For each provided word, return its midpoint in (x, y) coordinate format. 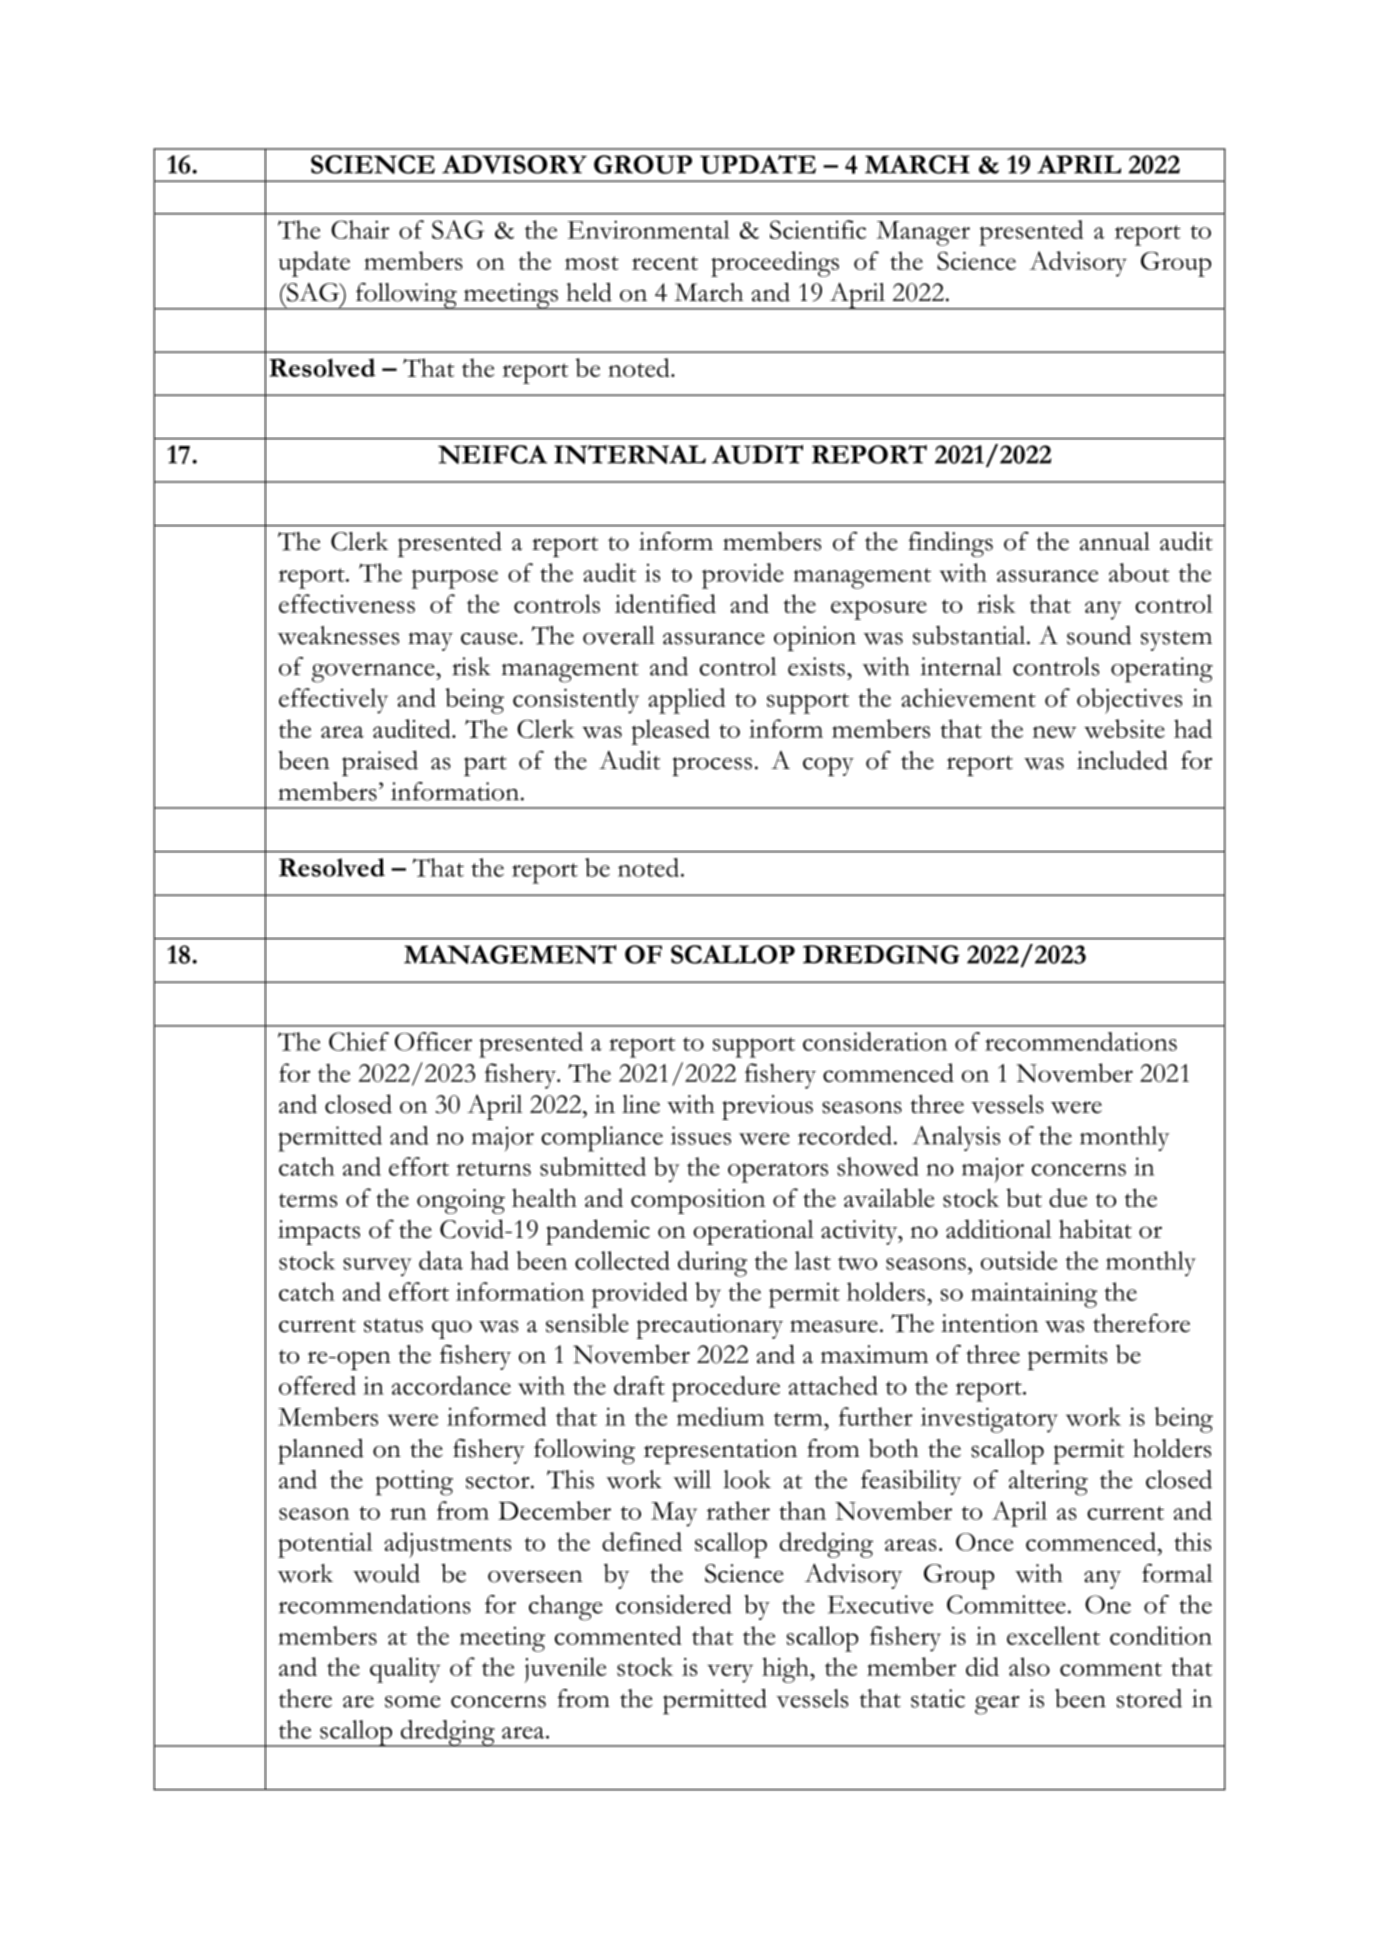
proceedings (775, 264)
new (1054, 732)
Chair (360, 229)
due (1068, 1197)
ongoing (461, 1201)
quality (405, 1670)
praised (380, 763)
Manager (923, 233)
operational (753, 1232)
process (712, 766)
